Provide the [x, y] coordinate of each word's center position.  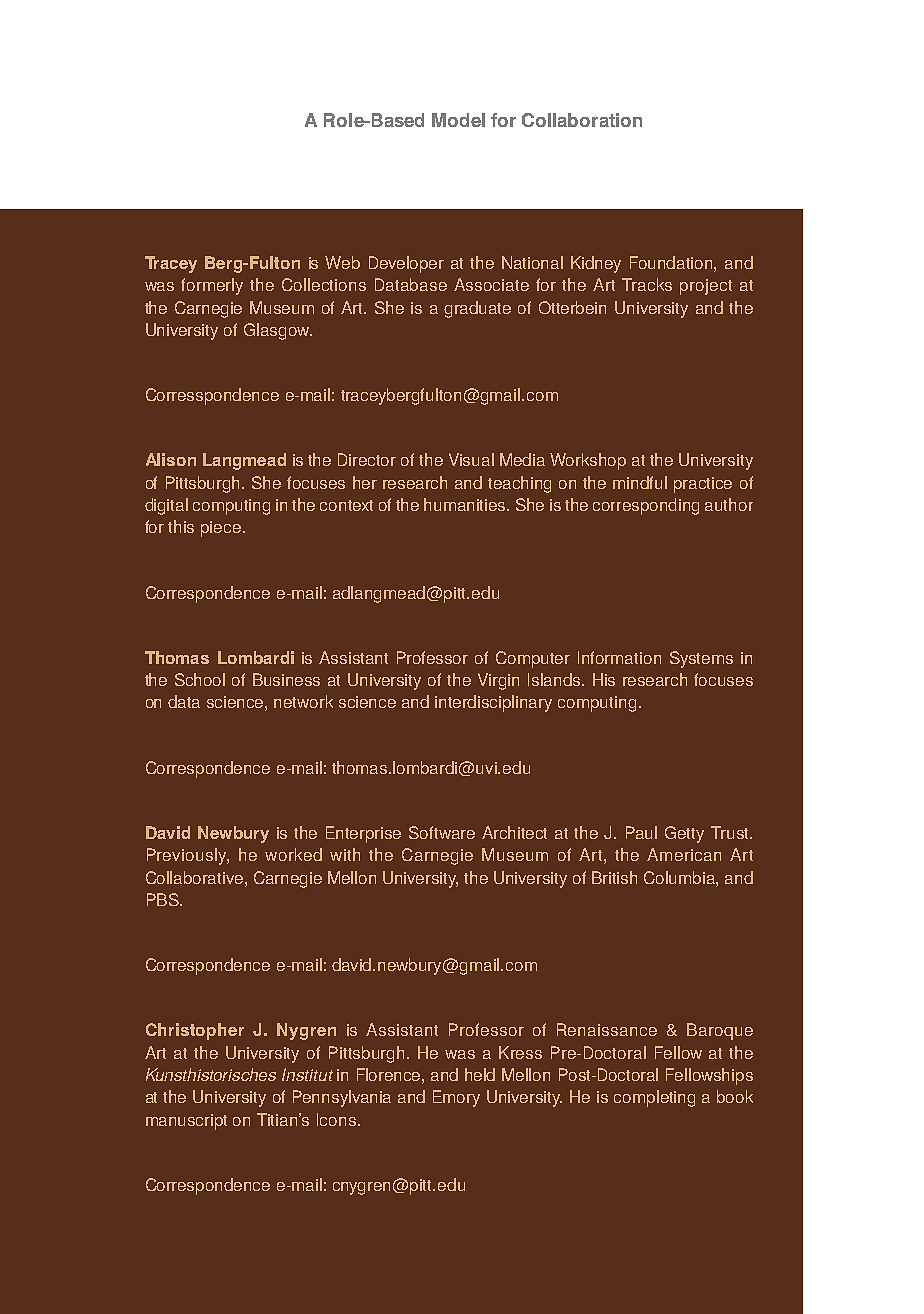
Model [458, 120]
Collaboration [582, 120]
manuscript [186, 1122]
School [200, 679]
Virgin [498, 681]
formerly [212, 286]
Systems [701, 659]
